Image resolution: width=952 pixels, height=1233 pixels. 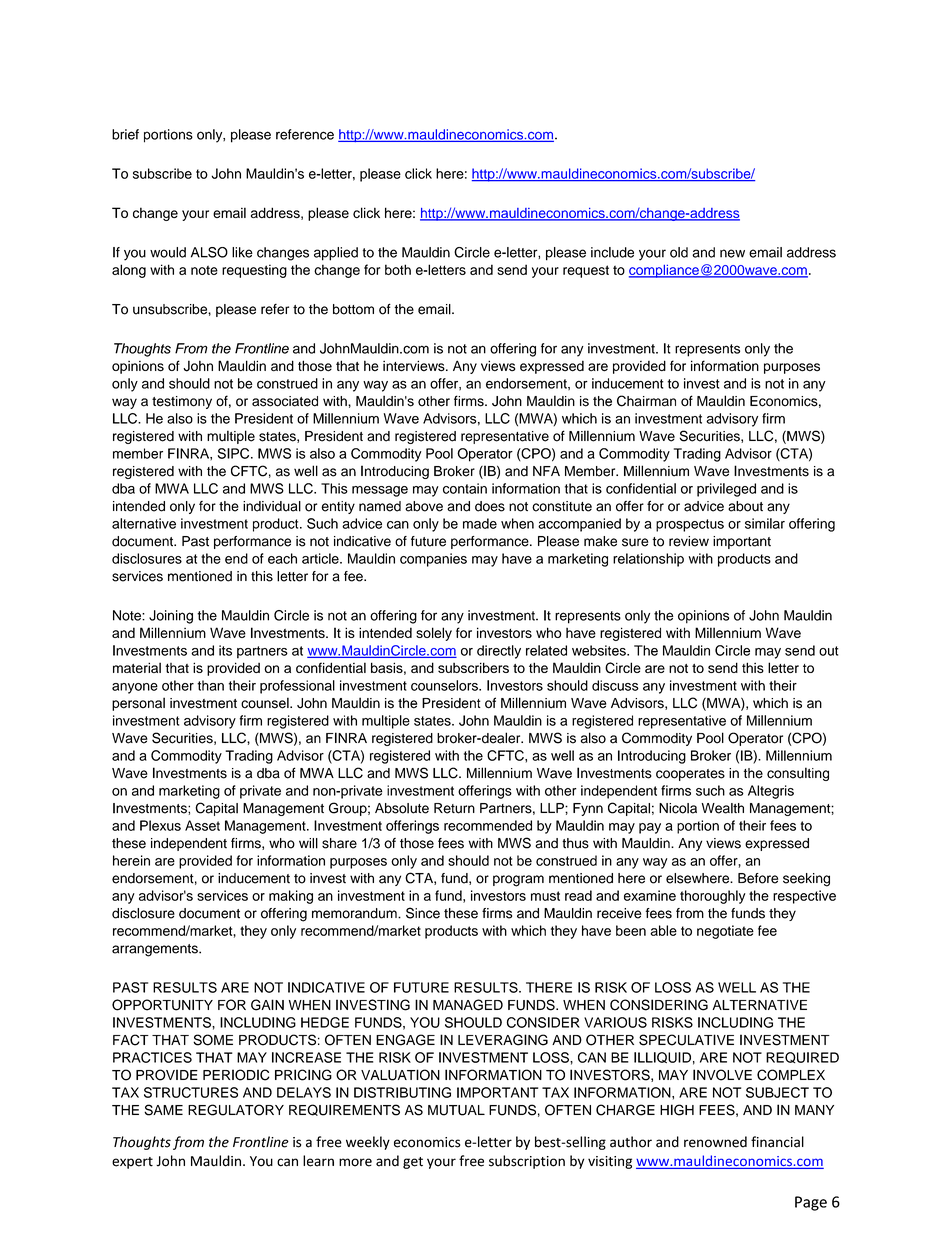 I want to click on discuss, so click(x=615, y=685).
